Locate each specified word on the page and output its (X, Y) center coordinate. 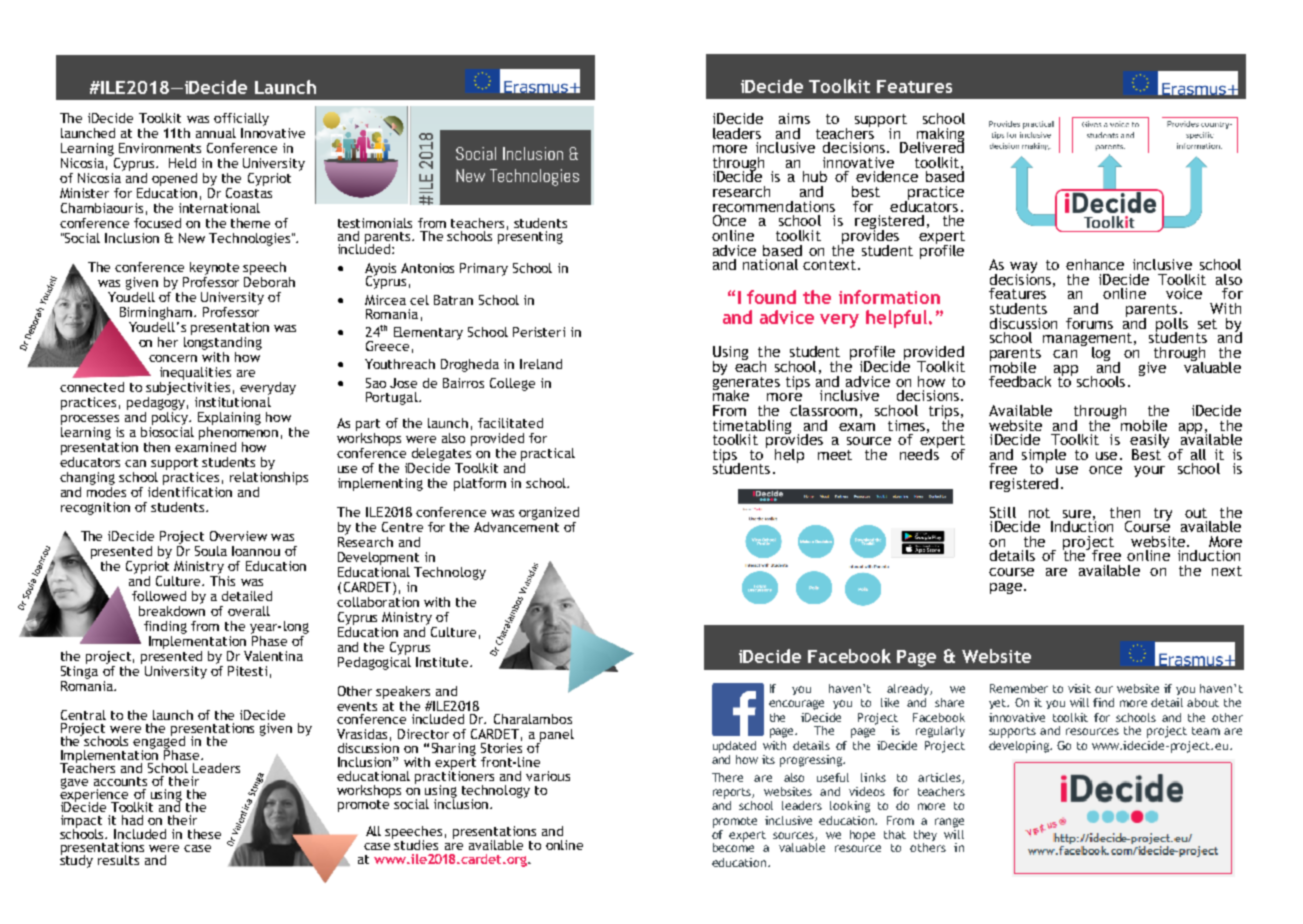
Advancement (516, 525)
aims (794, 118)
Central (83, 715)
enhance (1095, 264)
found (771, 297)
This (222, 579)
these (204, 834)
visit (1079, 688)
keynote (214, 268)
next (1227, 571)
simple (1044, 457)
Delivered (932, 146)
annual (216, 133)
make (731, 394)
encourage (796, 705)
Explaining (229, 418)
